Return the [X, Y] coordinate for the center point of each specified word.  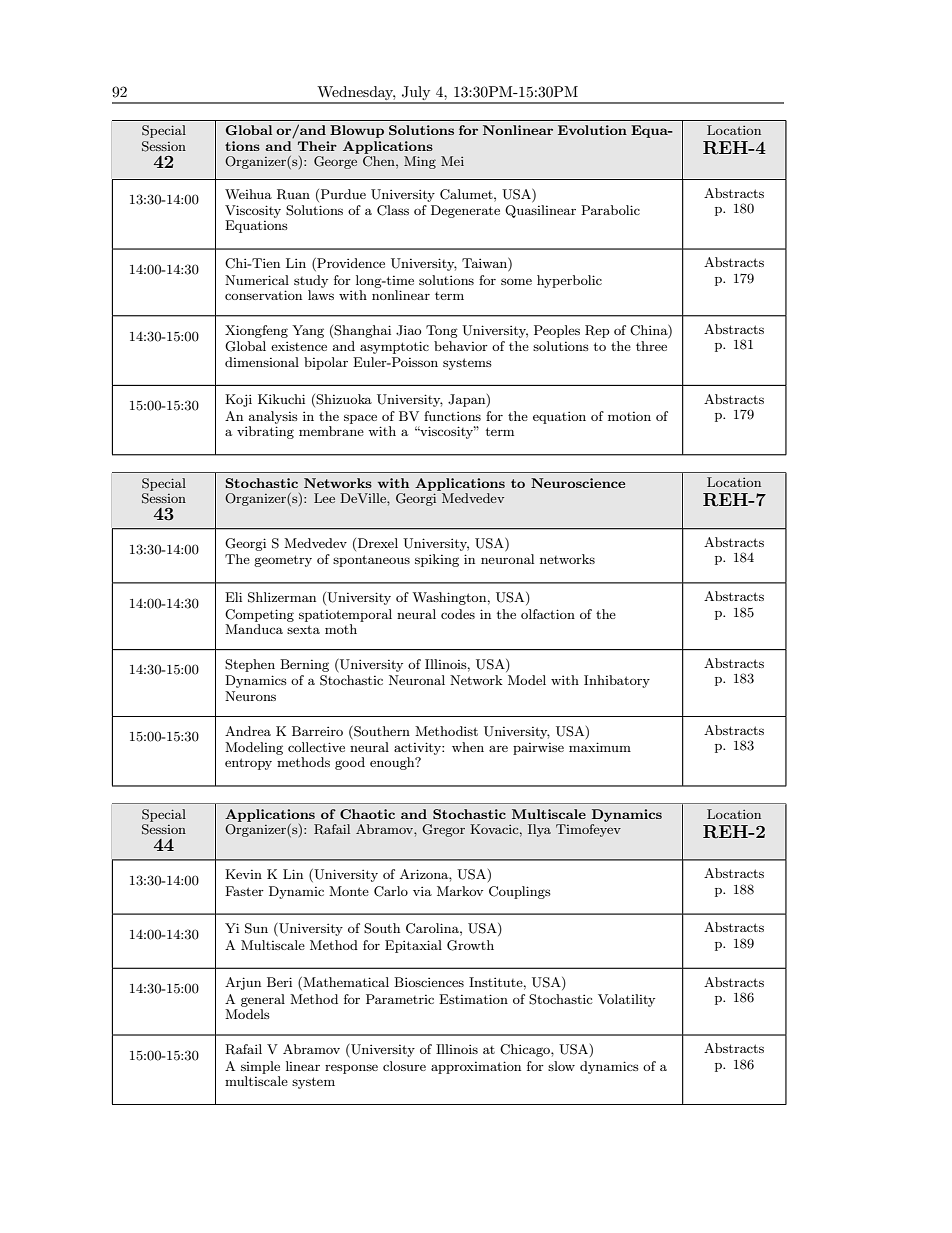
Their [317, 146]
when [468, 747]
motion [629, 416]
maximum [600, 747]
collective [316, 747]
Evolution [592, 130]
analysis [273, 417]
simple [260, 1067]
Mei [452, 161]
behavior [461, 346]
